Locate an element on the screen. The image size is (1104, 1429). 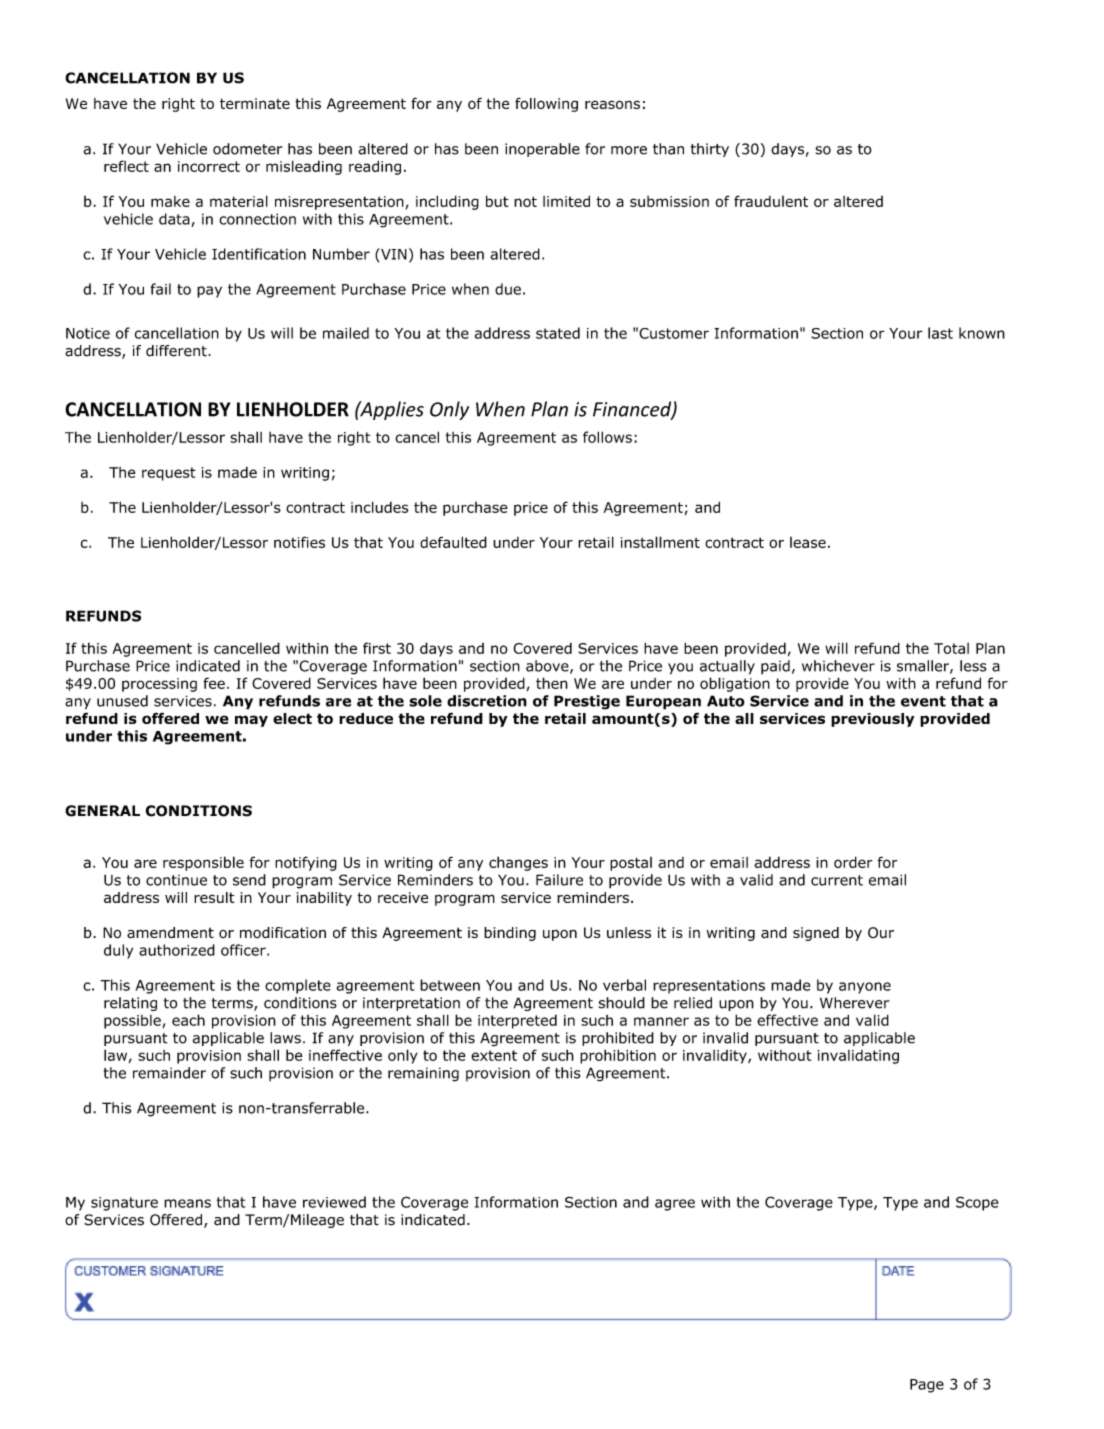
reviewed is located at coordinates (334, 1202).
